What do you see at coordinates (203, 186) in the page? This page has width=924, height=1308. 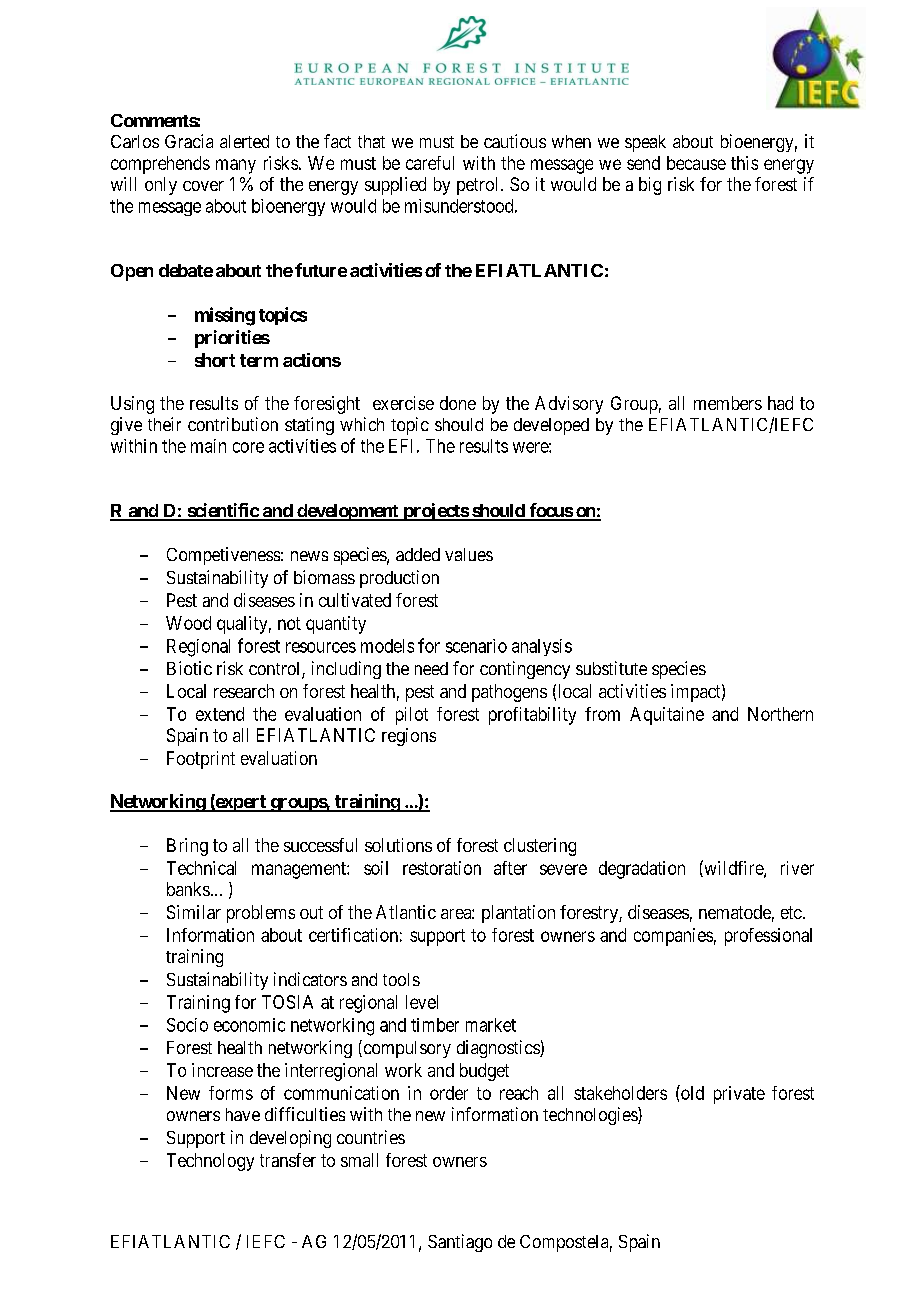 I see `cover` at bounding box center [203, 186].
